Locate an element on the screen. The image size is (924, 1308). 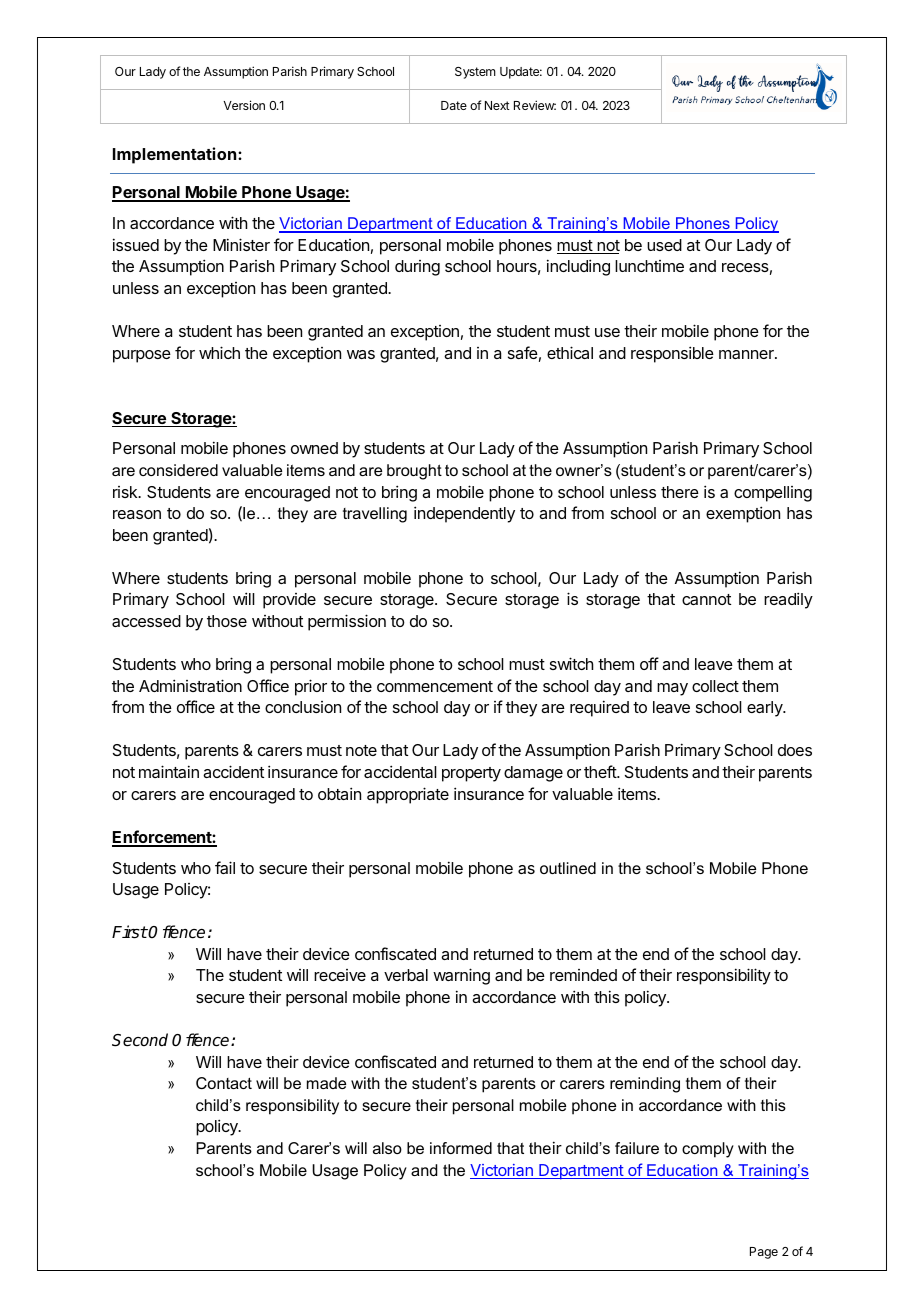
Version is located at coordinates (244, 105).
